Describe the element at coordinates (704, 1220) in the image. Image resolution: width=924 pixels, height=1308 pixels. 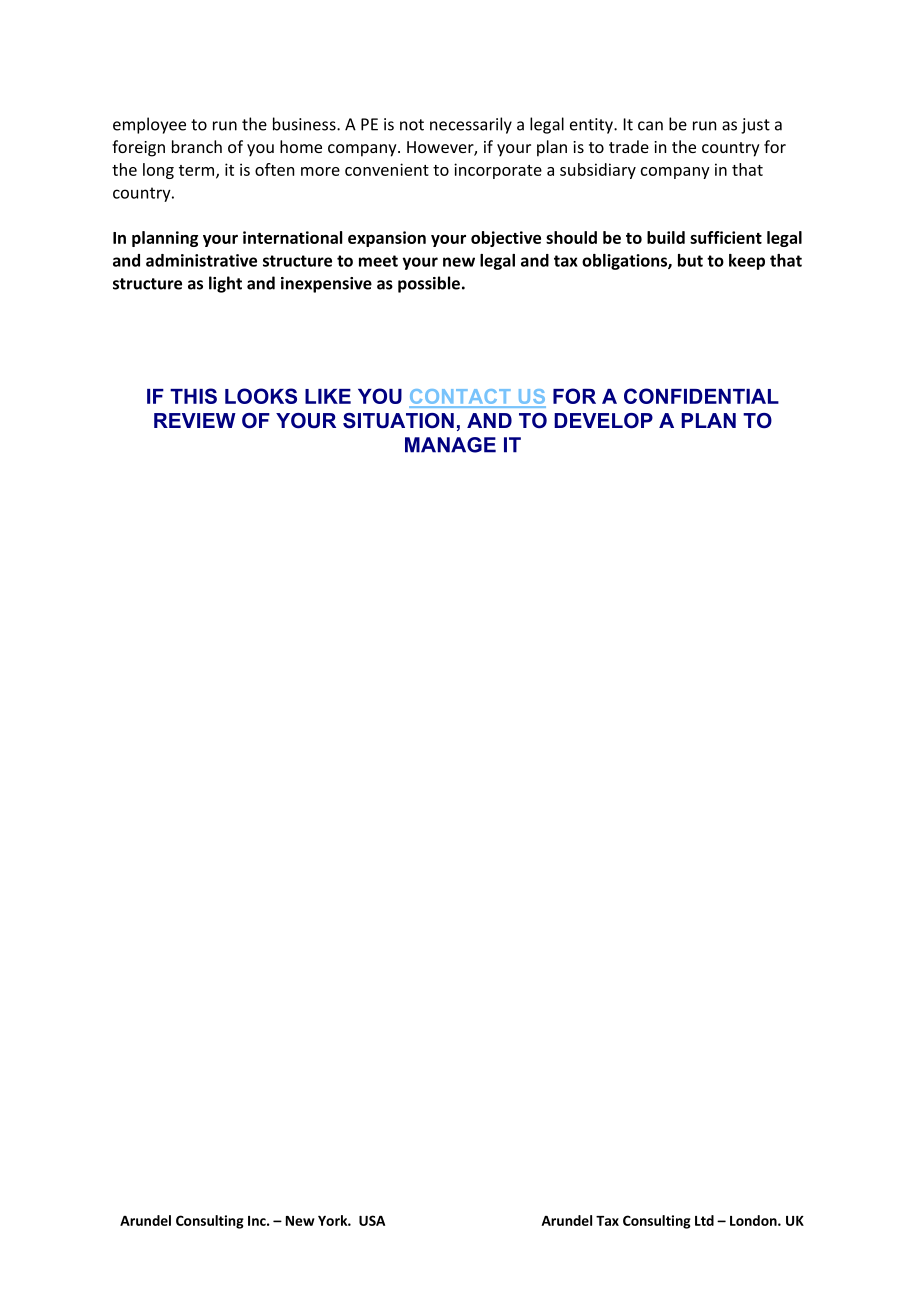
I see `Ltd` at that location.
